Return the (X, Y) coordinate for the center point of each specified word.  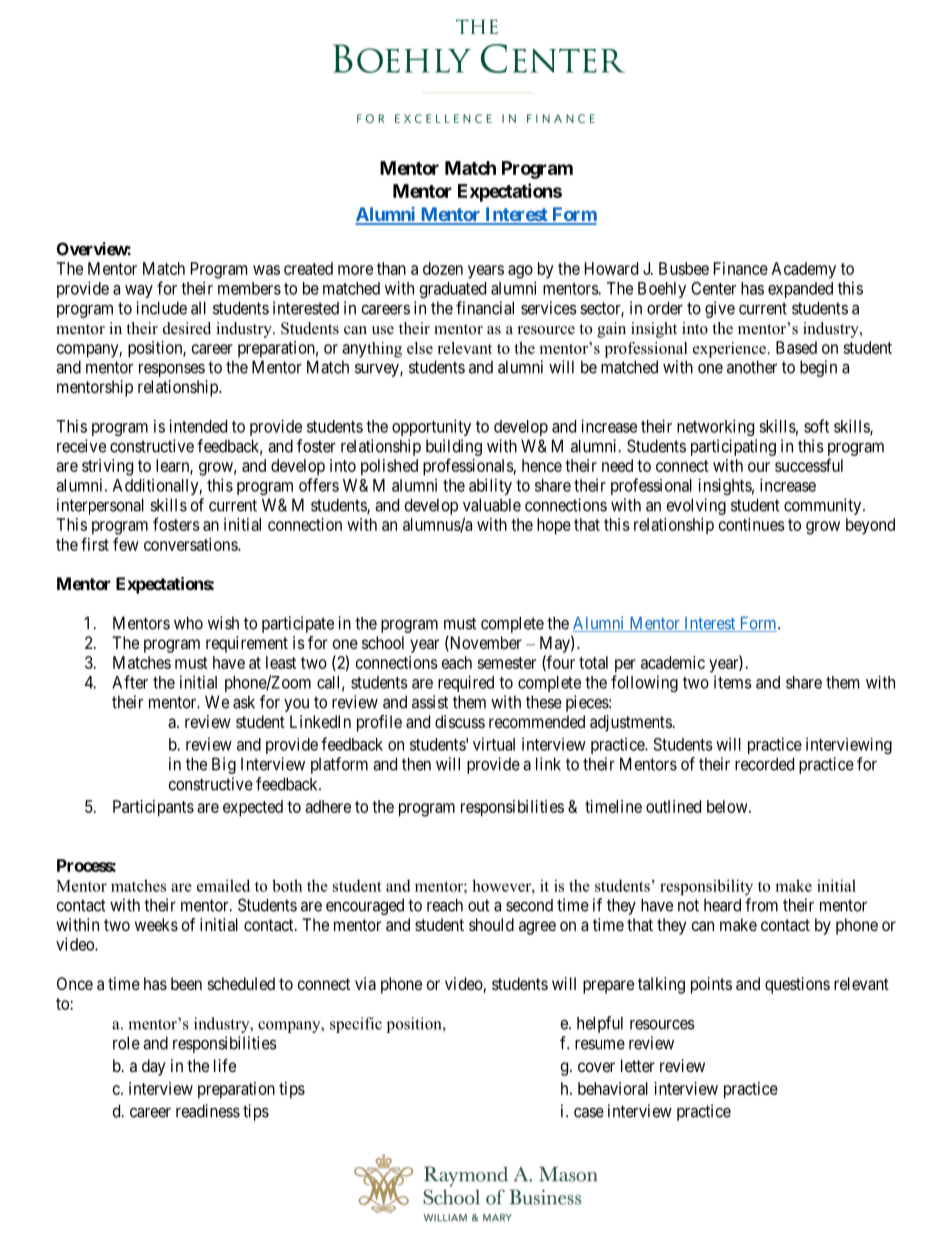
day (153, 1067)
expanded (800, 290)
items (733, 682)
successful (809, 465)
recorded (764, 764)
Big (224, 765)
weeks (156, 924)
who (188, 623)
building (454, 447)
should (491, 924)
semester (506, 663)
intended (198, 426)
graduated (453, 290)
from (761, 905)
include (161, 308)
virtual (494, 744)
